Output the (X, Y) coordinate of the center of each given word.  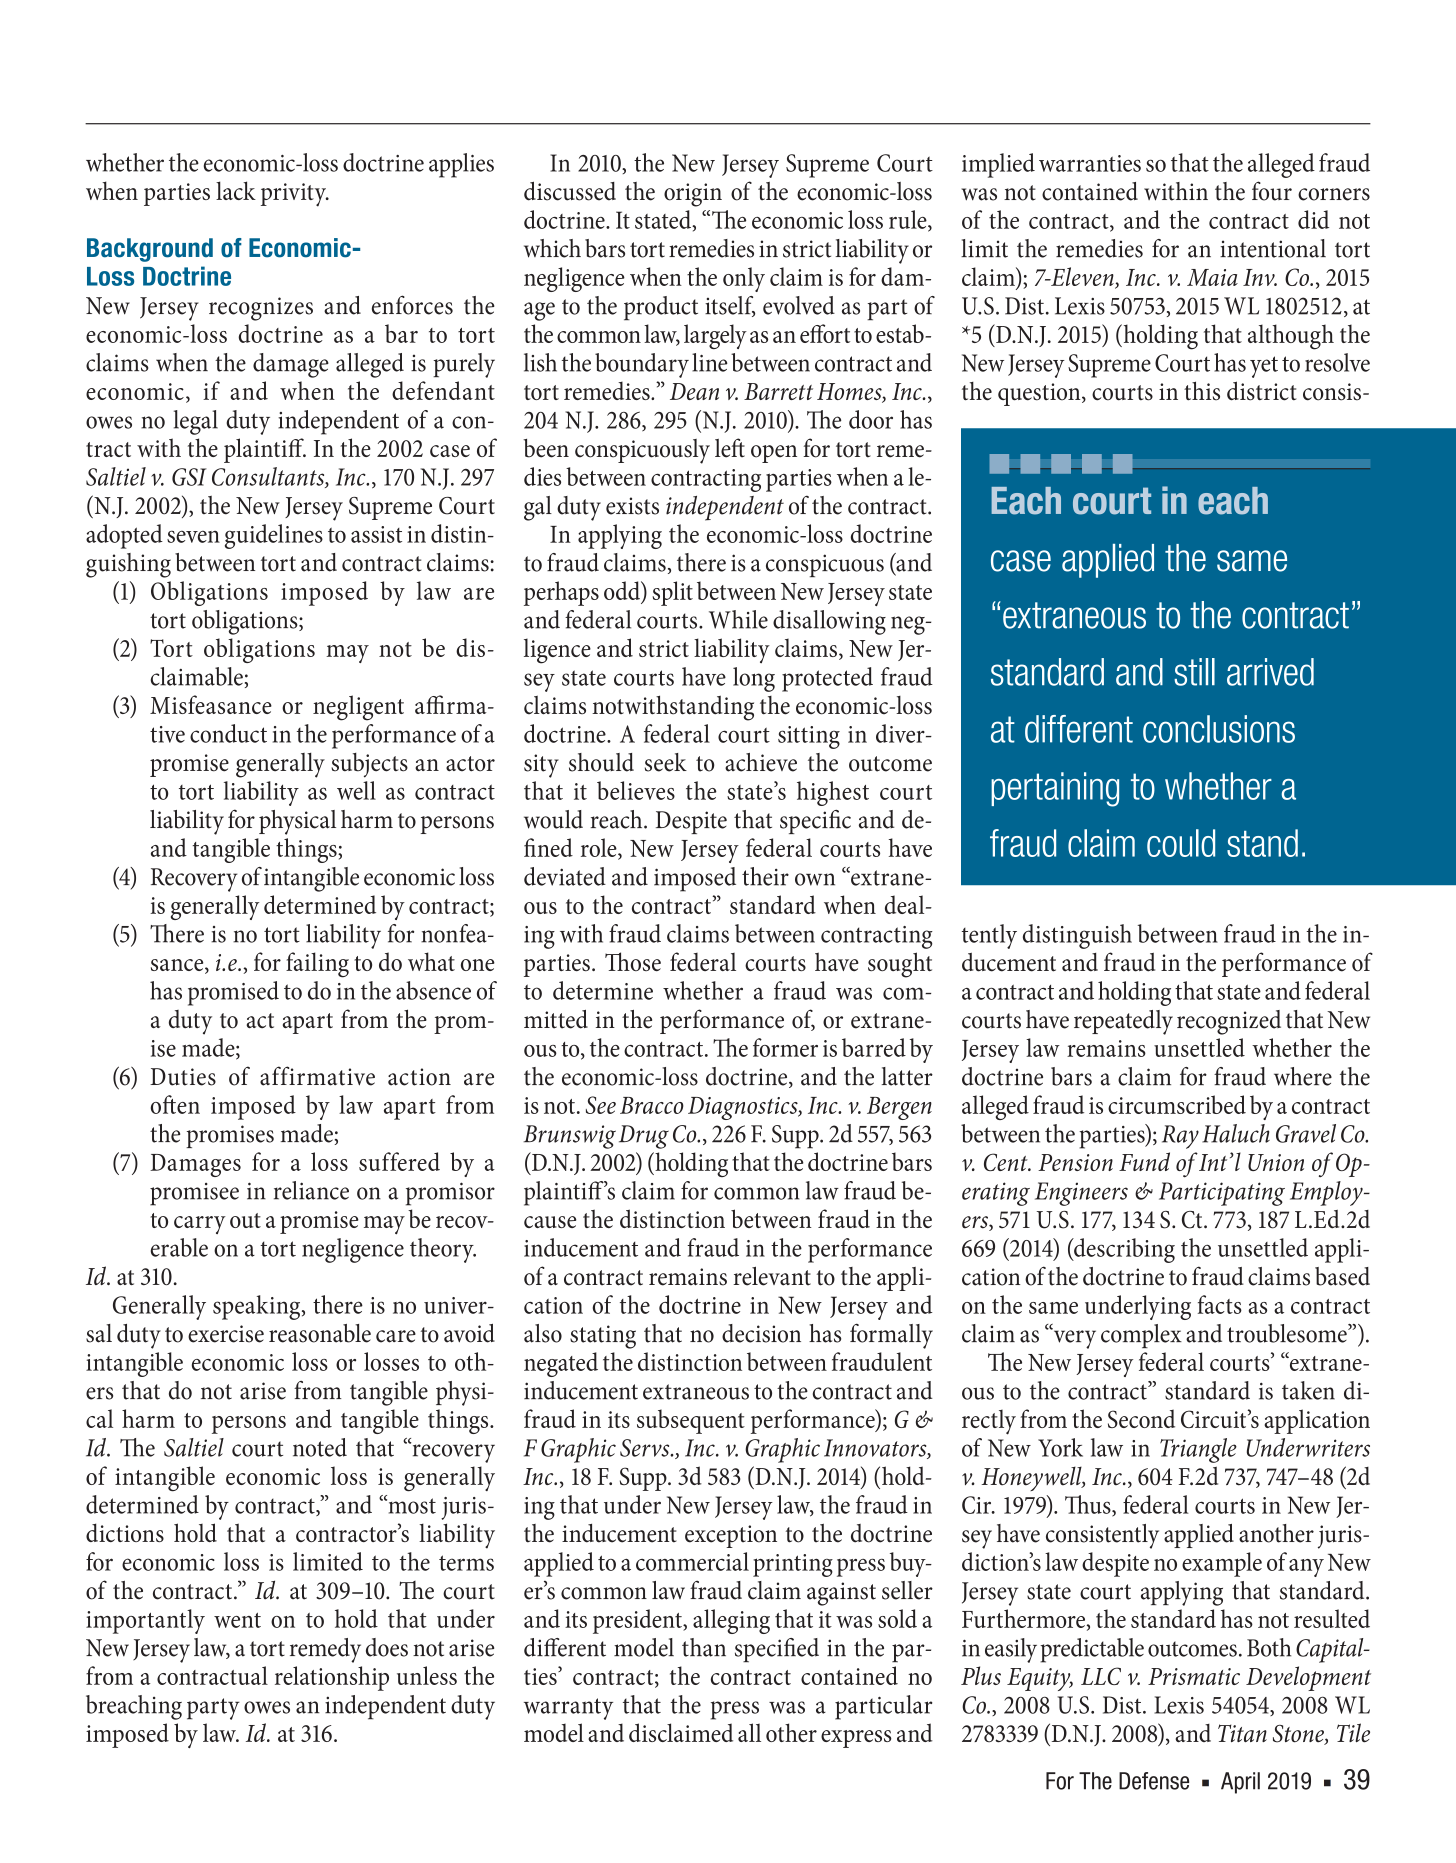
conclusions (1219, 729)
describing (1123, 1250)
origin (693, 195)
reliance (311, 1190)
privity (294, 195)
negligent (358, 708)
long (754, 679)
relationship (332, 1678)
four (1272, 191)
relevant (772, 1276)
